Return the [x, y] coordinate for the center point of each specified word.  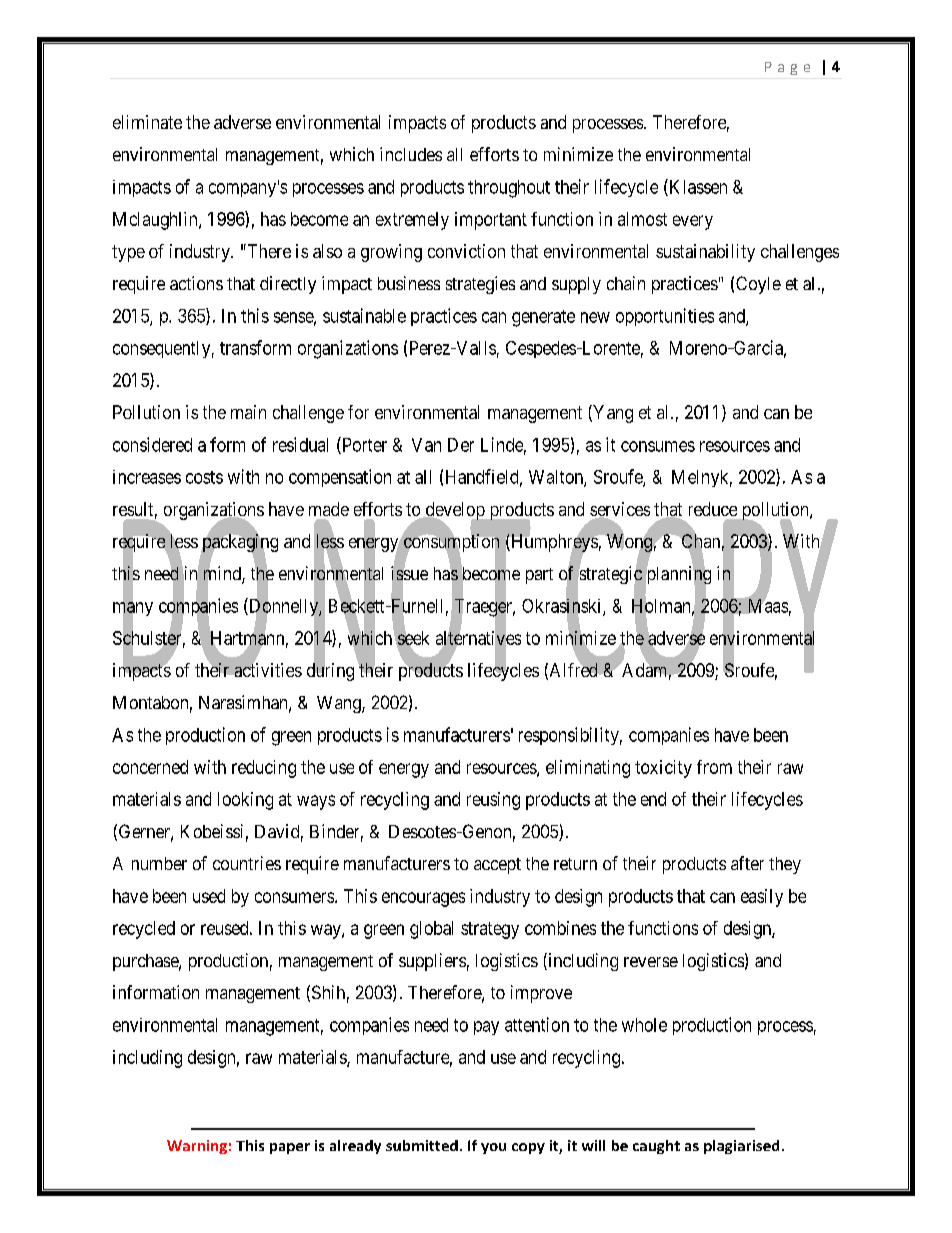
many [133, 610]
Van [426, 445]
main [248, 412]
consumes [658, 446]
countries [247, 863]
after [747, 863]
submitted [422, 1145]
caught [656, 1147]
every [693, 222]
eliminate [147, 122]
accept [497, 866]
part [539, 576]
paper [290, 1148]
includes [411, 154]
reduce [713, 509]
